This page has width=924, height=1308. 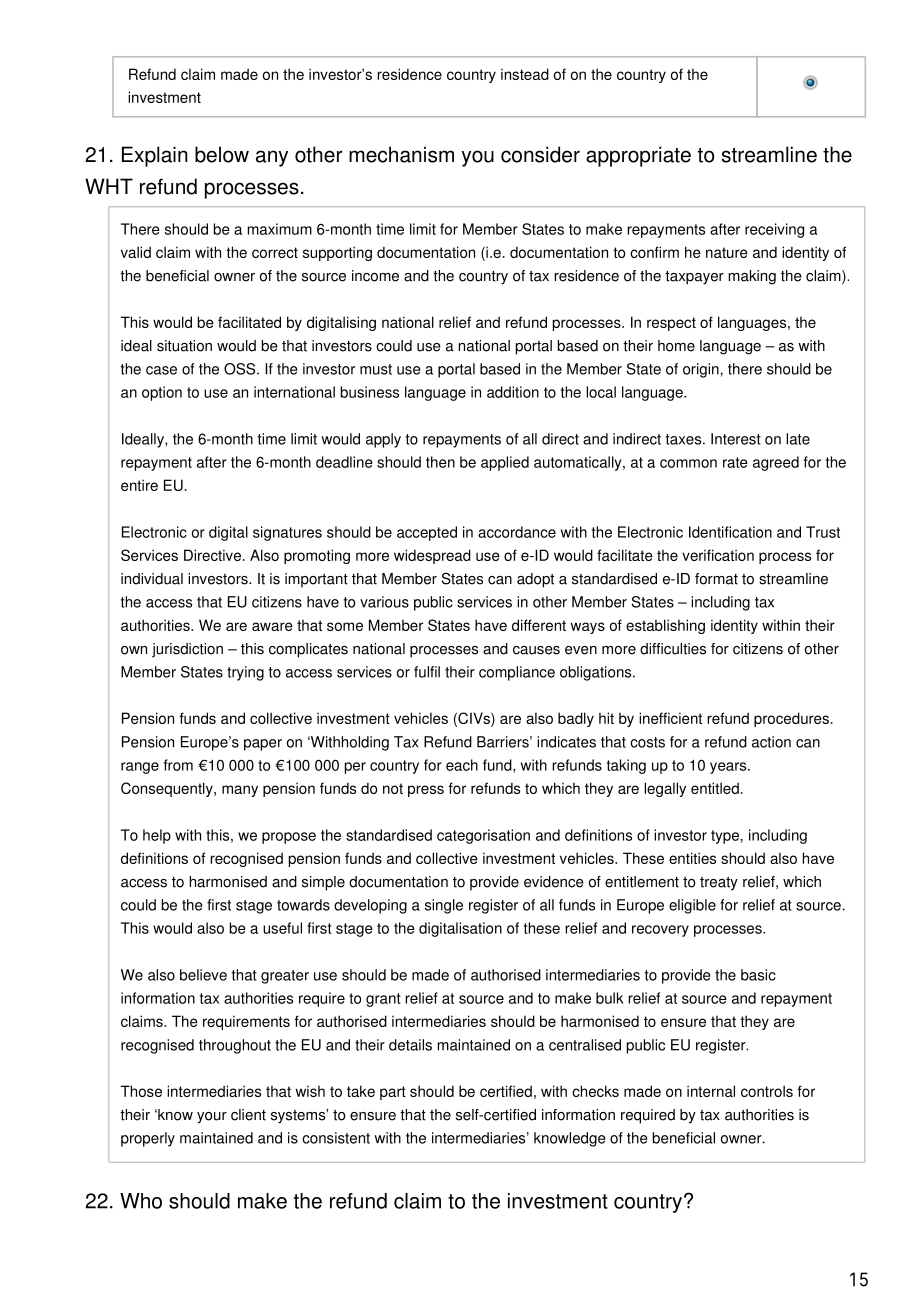 I want to click on each, so click(x=462, y=765).
